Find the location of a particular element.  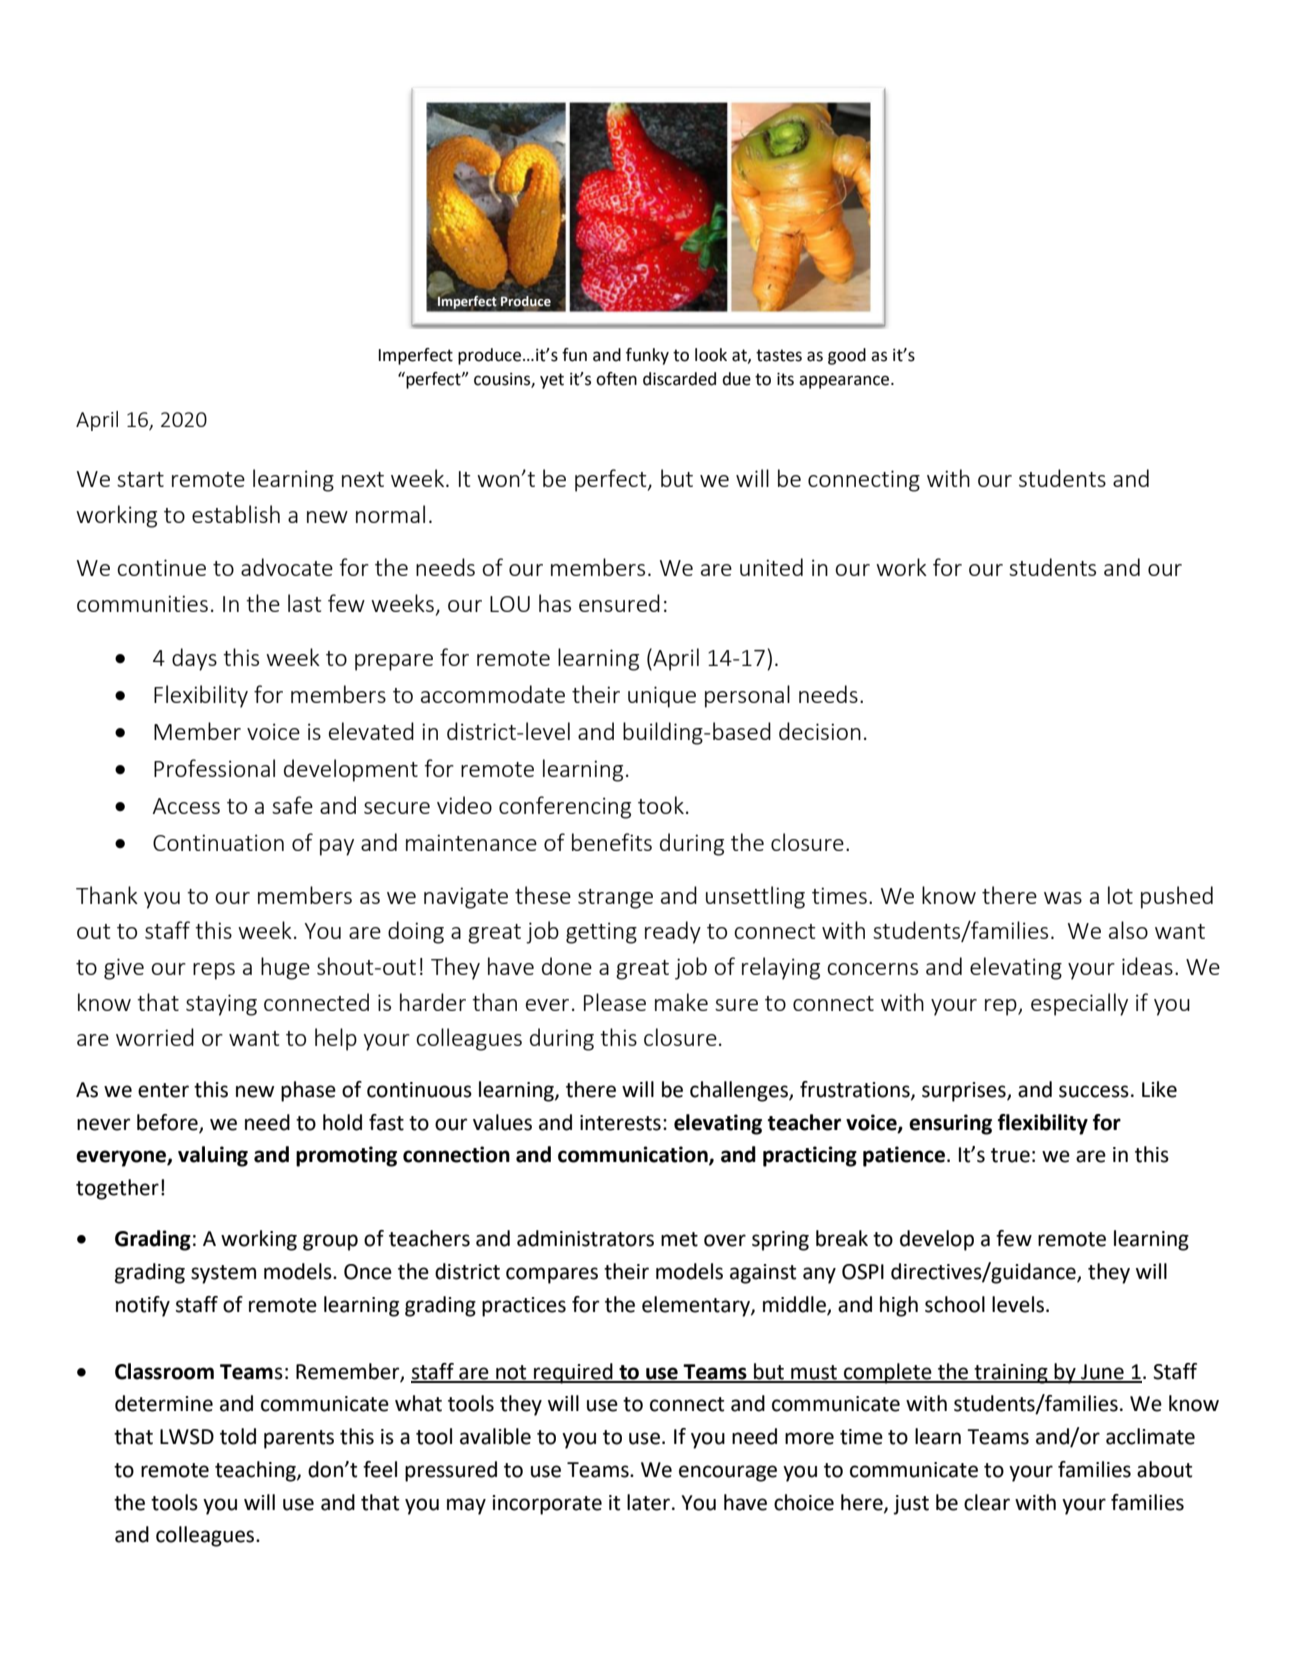

teaching is located at coordinates (256, 1471).
